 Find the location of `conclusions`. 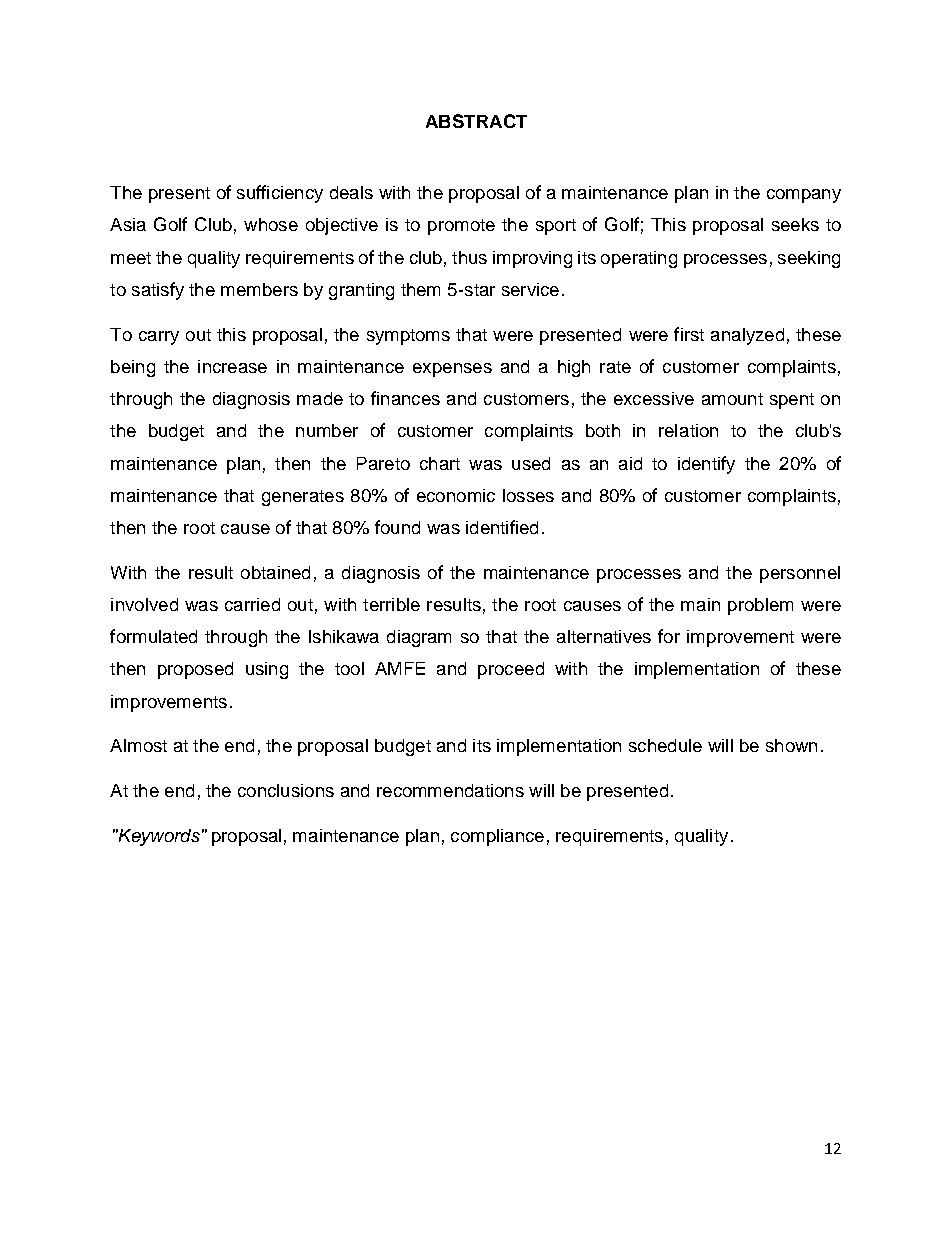

conclusions is located at coordinates (286, 790).
